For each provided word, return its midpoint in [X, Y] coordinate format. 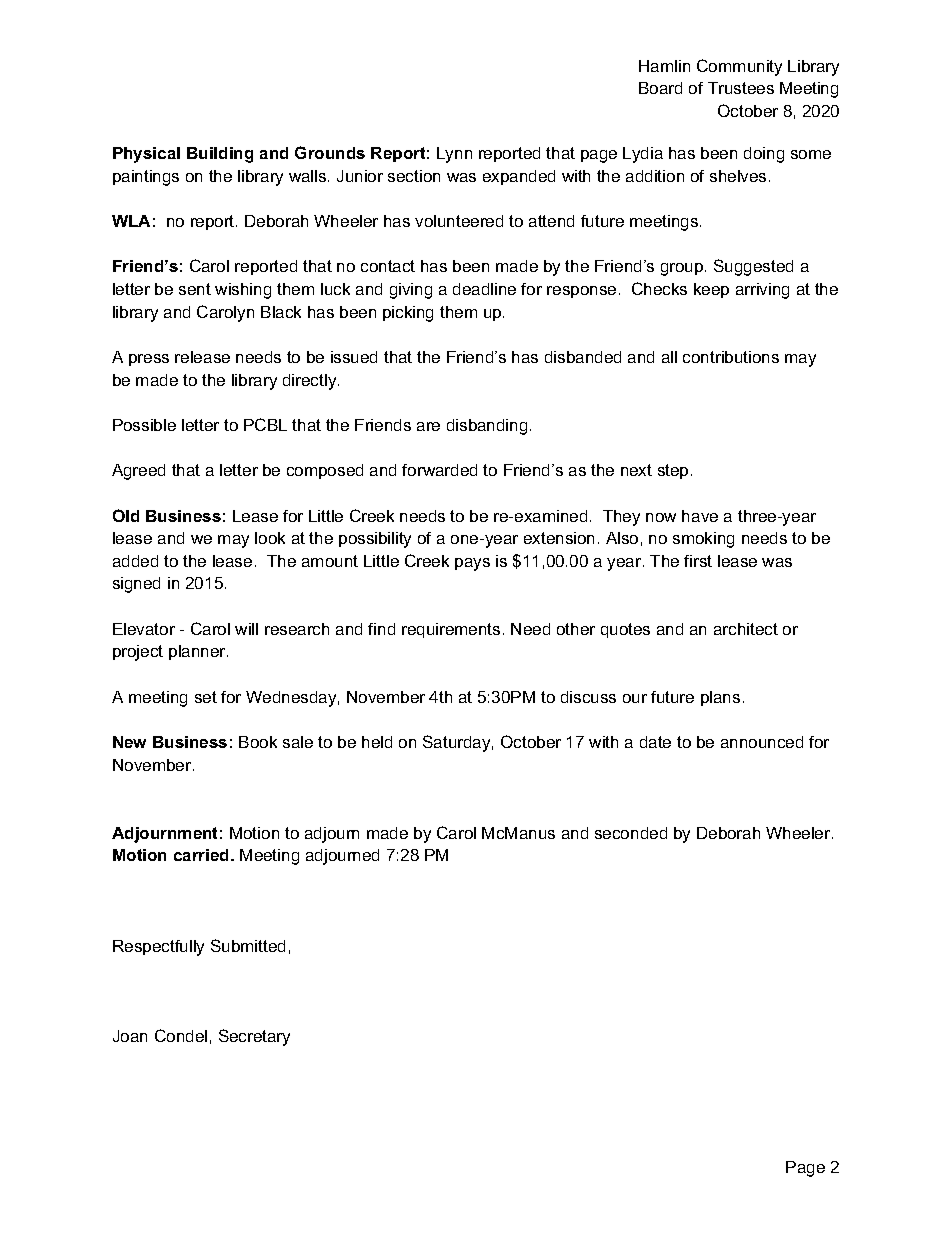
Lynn [454, 155]
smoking [703, 540]
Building [220, 155]
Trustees [741, 88]
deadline [484, 289]
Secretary [254, 1037]
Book [258, 742]
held [377, 742]
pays [472, 564]
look [270, 538]
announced [762, 742]
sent [195, 289]
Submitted [248, 945]
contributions [731, 357]
